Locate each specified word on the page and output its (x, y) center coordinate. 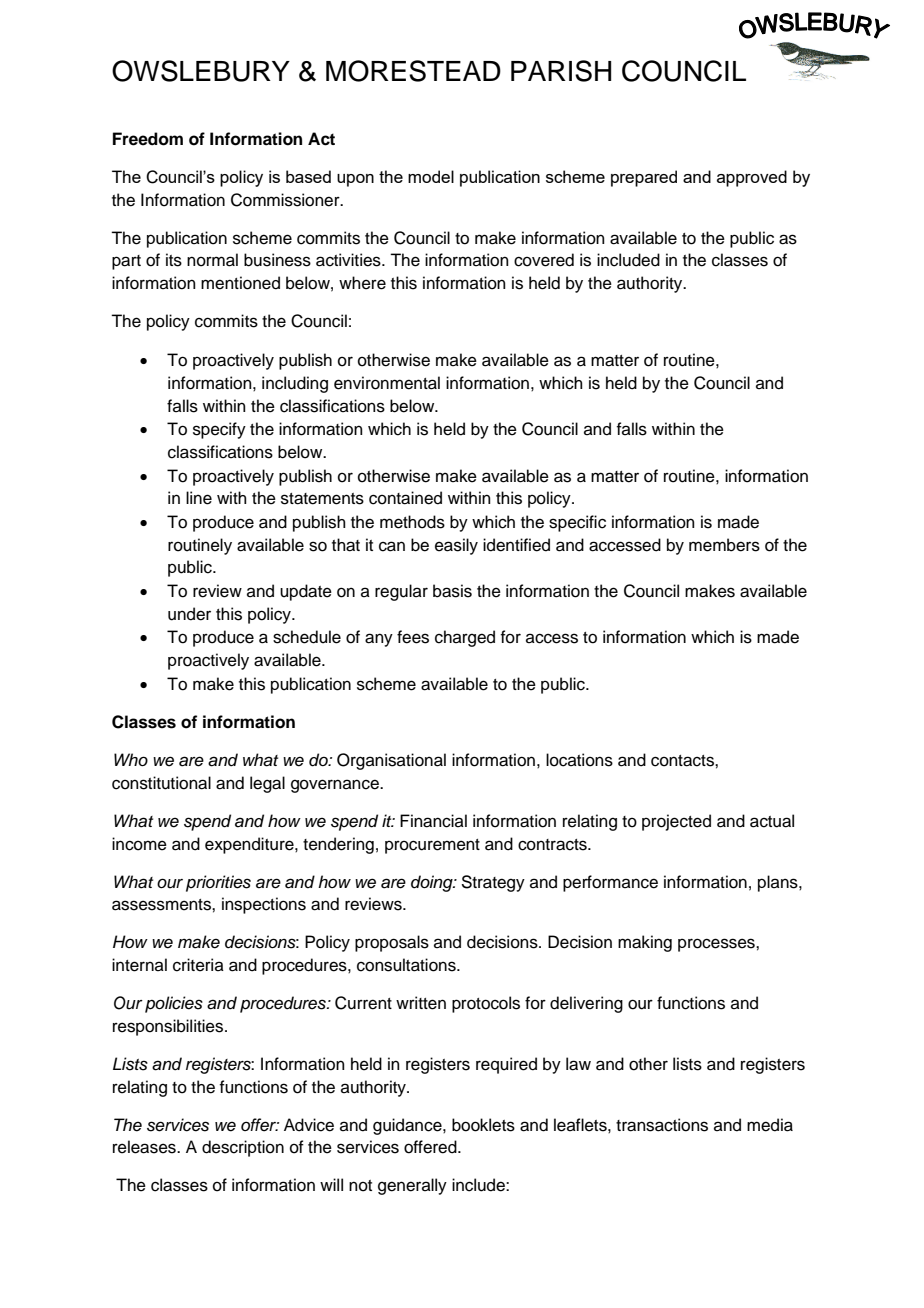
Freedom (148, 139)
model (431, 176)
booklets (483, 1125)
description (243, 1148)
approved (752, 178)
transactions (662, 1125)
